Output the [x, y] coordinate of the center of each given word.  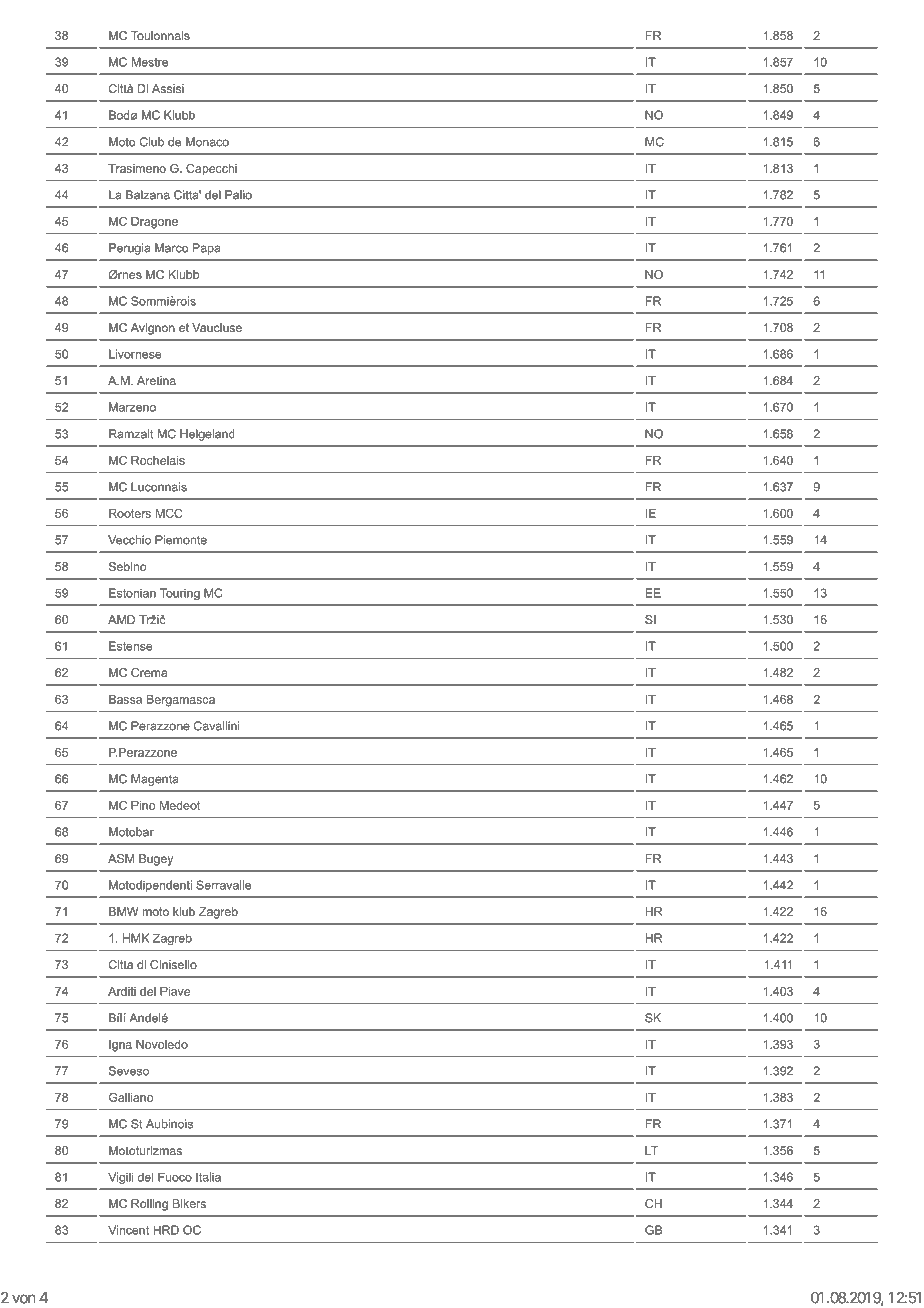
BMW [123, 911]
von [24, 1299]
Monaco [207, 142]
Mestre [150, 62]
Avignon [153, 329]
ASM [121, 858]
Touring [180, 594]
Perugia [129, 249]
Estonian [132, 593]
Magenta [154, 780]
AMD [121, 619]
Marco [171, 248]
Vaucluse [217, 327]
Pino [143, 805]
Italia [208, 1177]
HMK [136, 938]
